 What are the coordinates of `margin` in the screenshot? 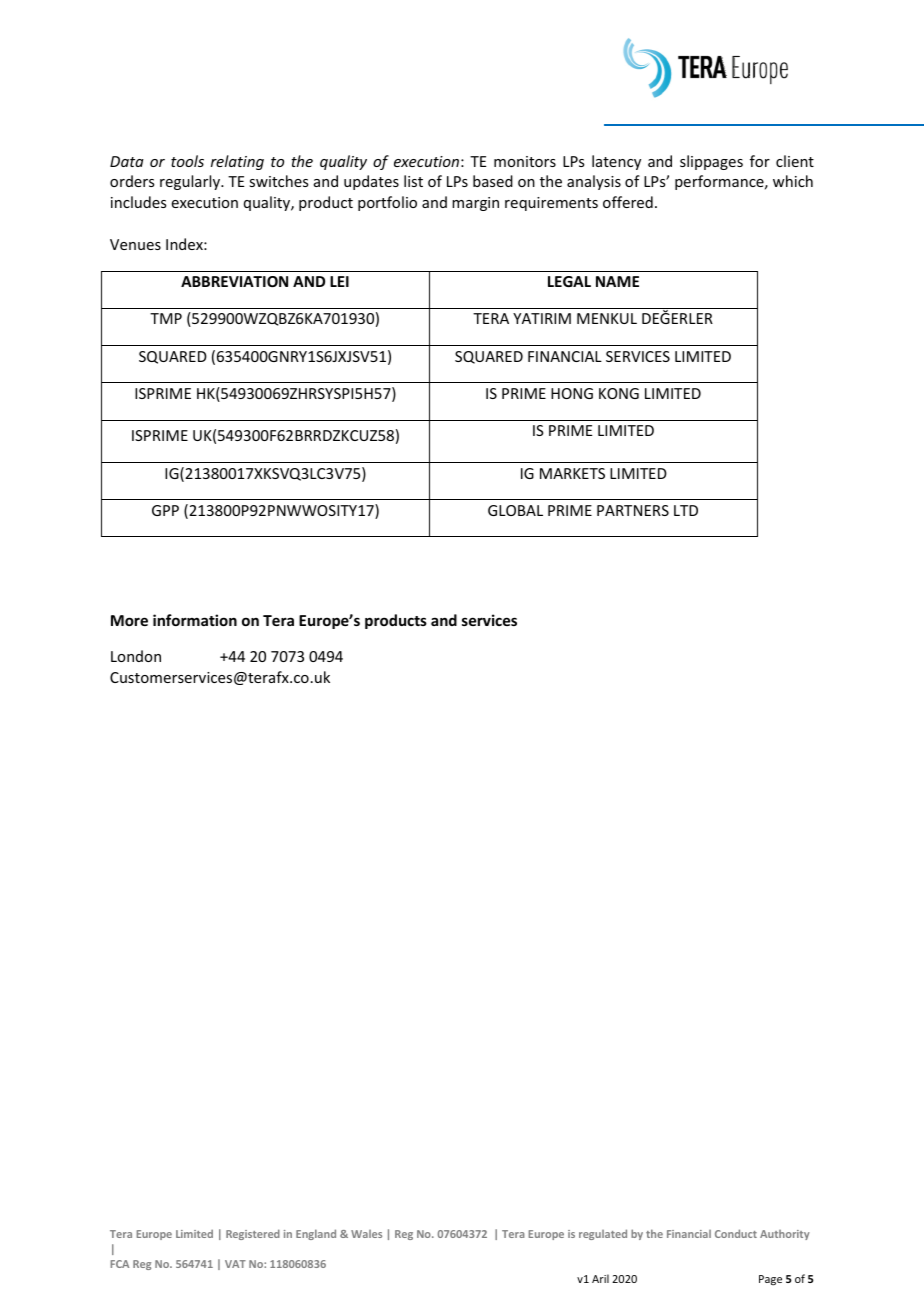 It's located at (475, 204).
